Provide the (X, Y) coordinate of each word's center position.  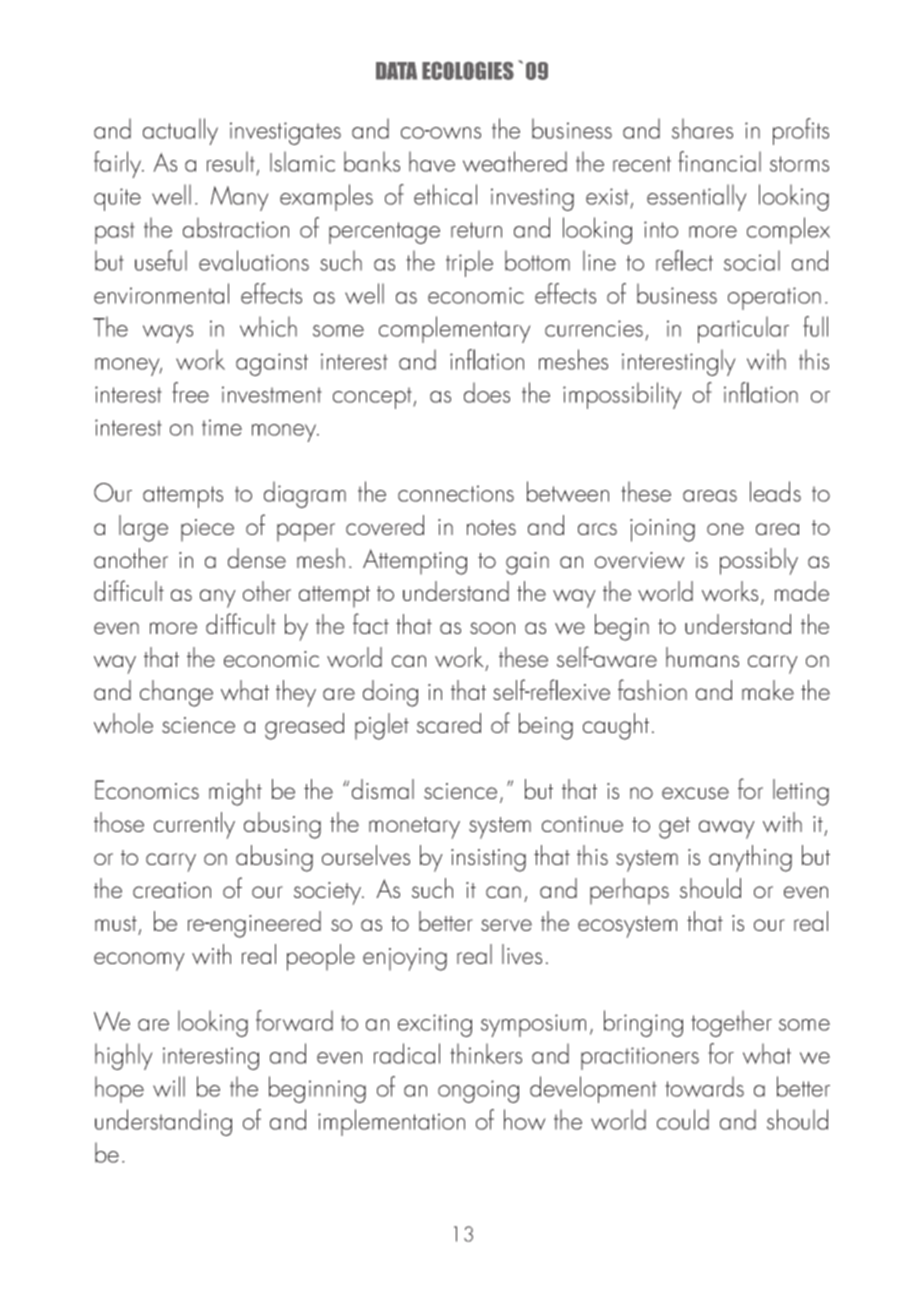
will (169, 1086)
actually (180, 131)
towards (704, 1086)
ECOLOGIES (468, 70)
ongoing (478, 1091)
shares (702, 128)
